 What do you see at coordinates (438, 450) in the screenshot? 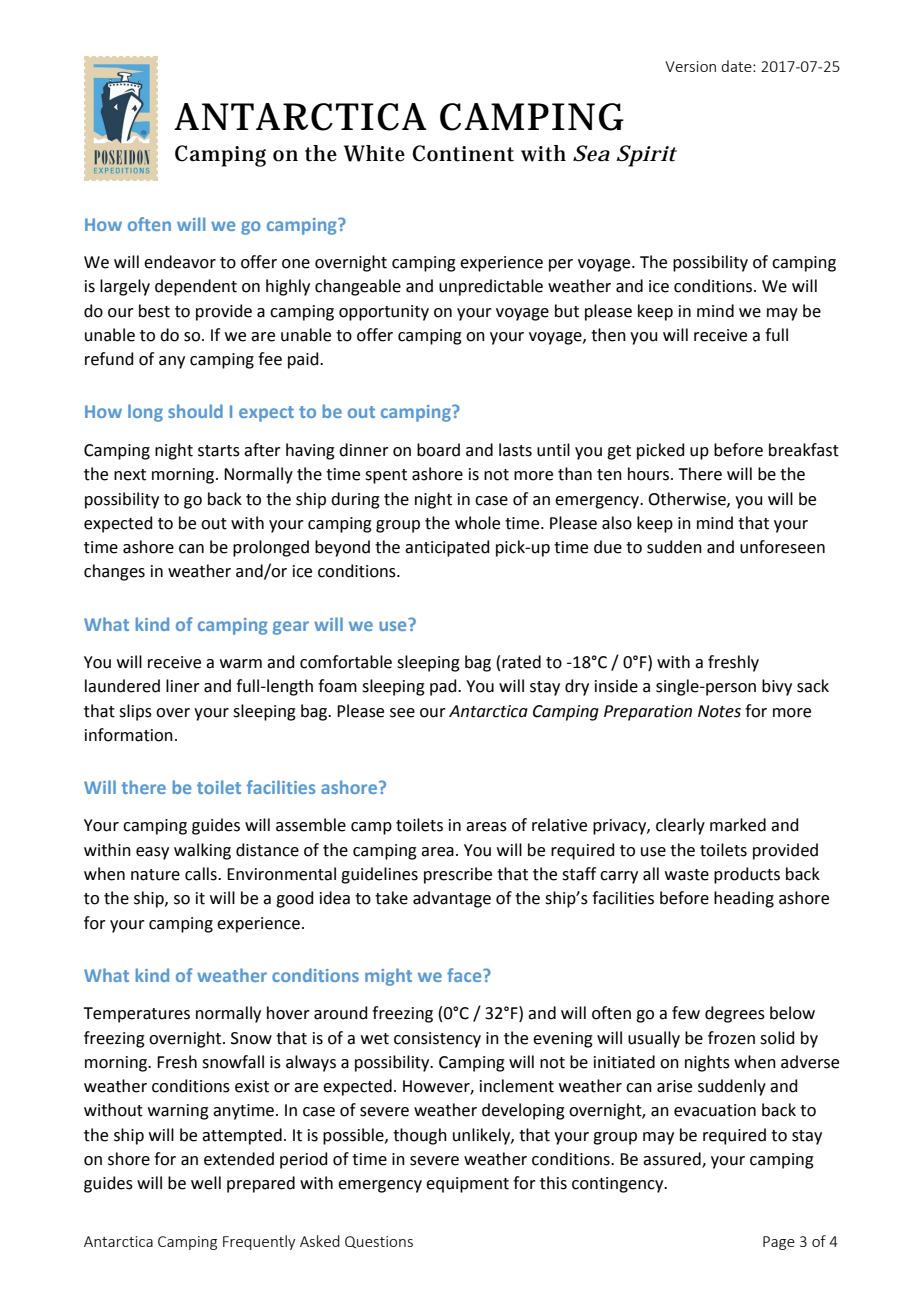
I see `board` at bounding box center [438, 450].
